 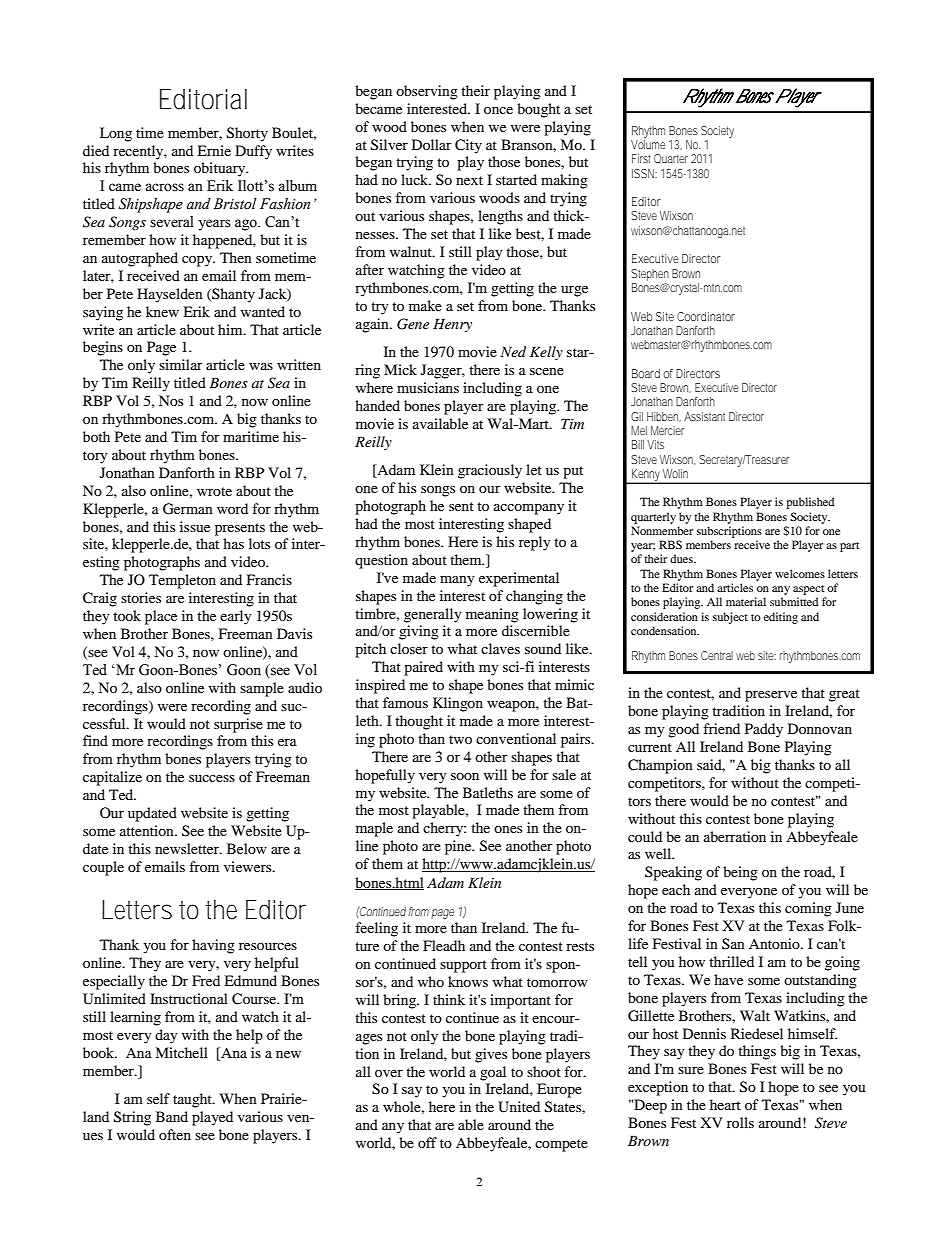 What do you see at coordinates (172, 1116) in the screenshot?
I see `Band` at bounding box center [172, 1116].
